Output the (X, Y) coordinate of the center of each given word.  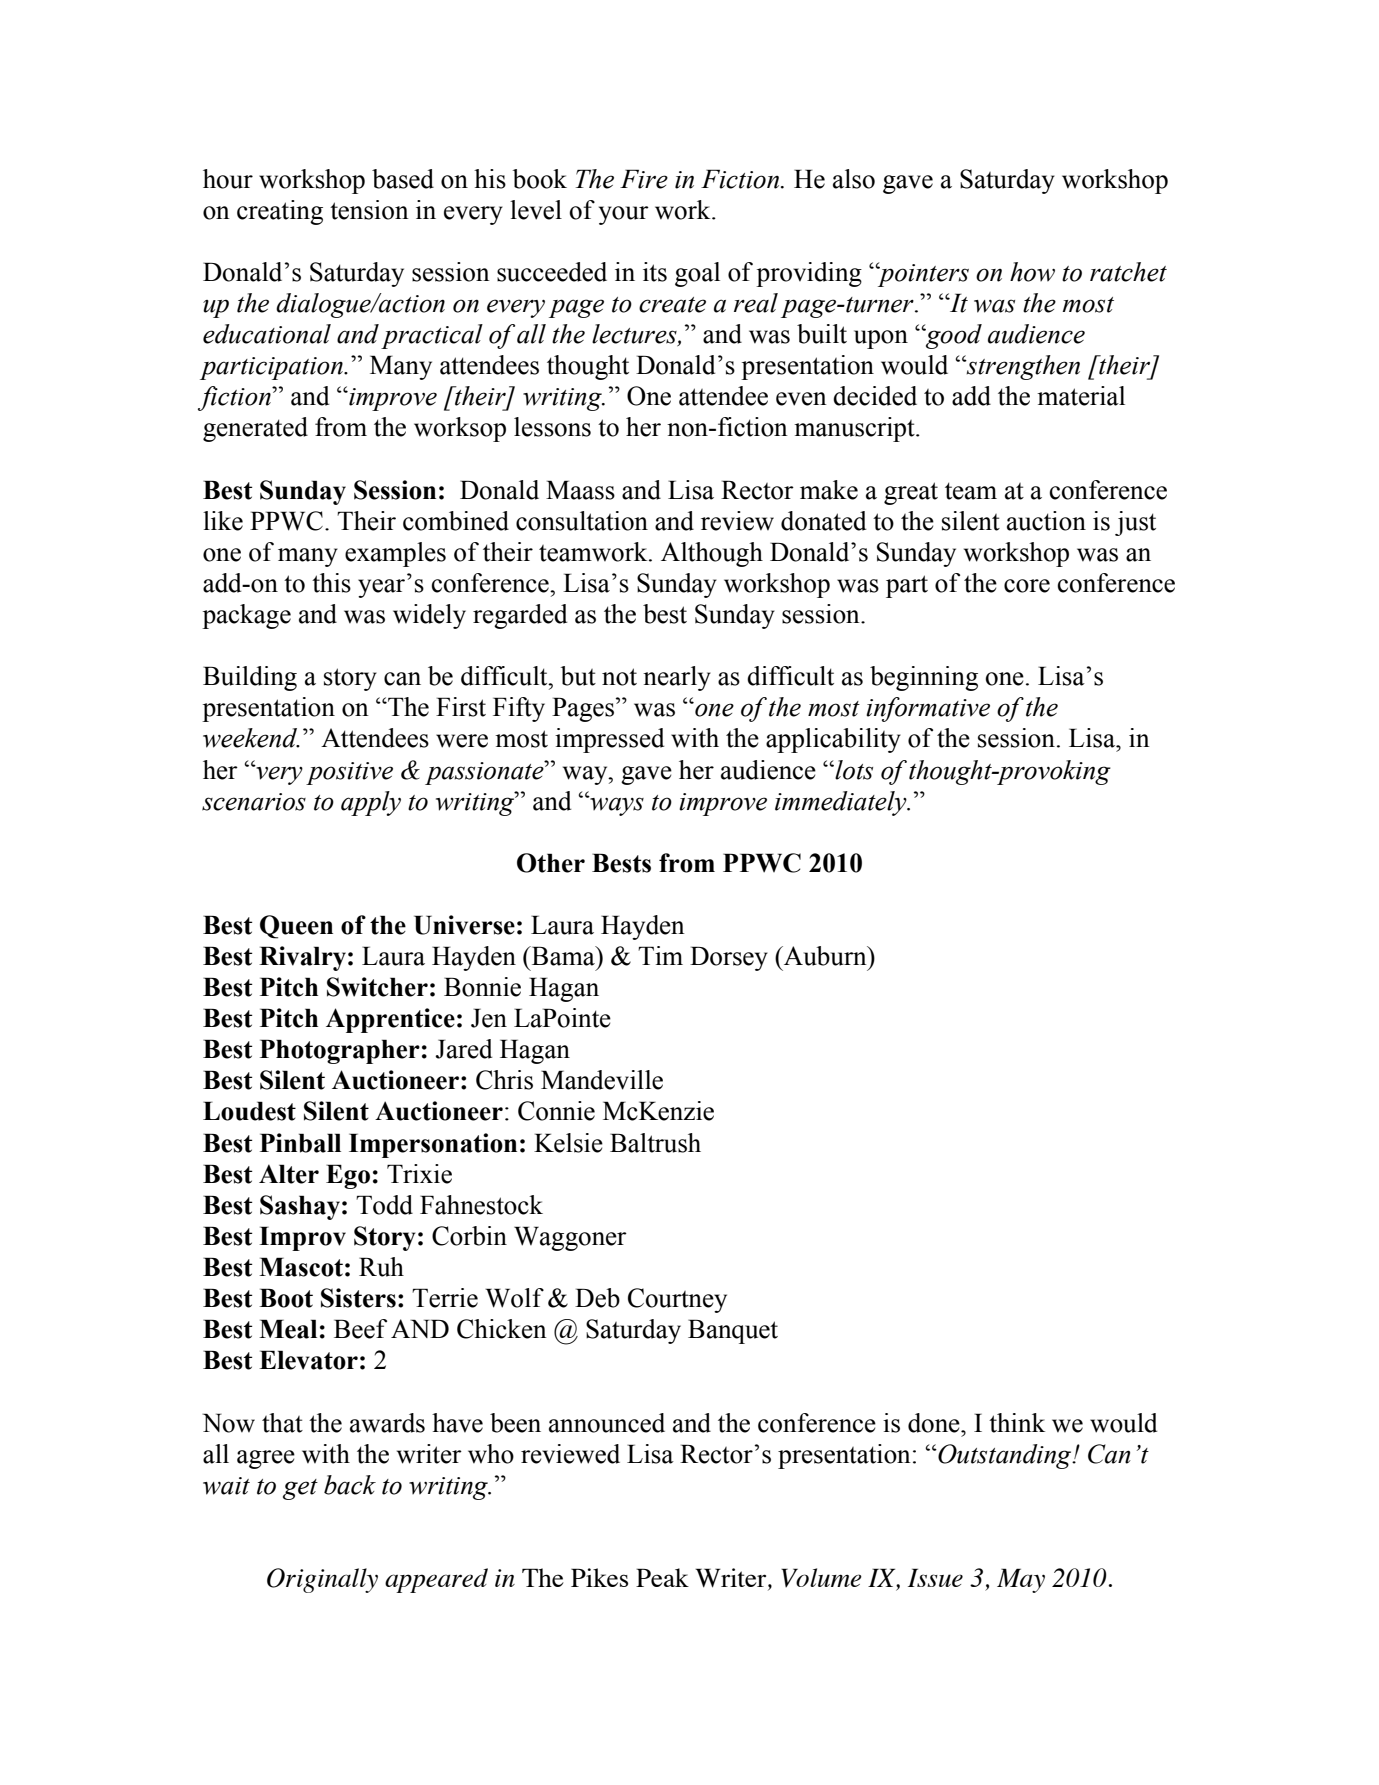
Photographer (340, 1051)
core (1027, 586)
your (624, 215)
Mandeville (602, 1080)
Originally (322, 1580)
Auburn (825, 956)
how (1032, 272)
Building (250, 678)
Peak (662, 1577)
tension (369, 210)
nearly (677, 678)
